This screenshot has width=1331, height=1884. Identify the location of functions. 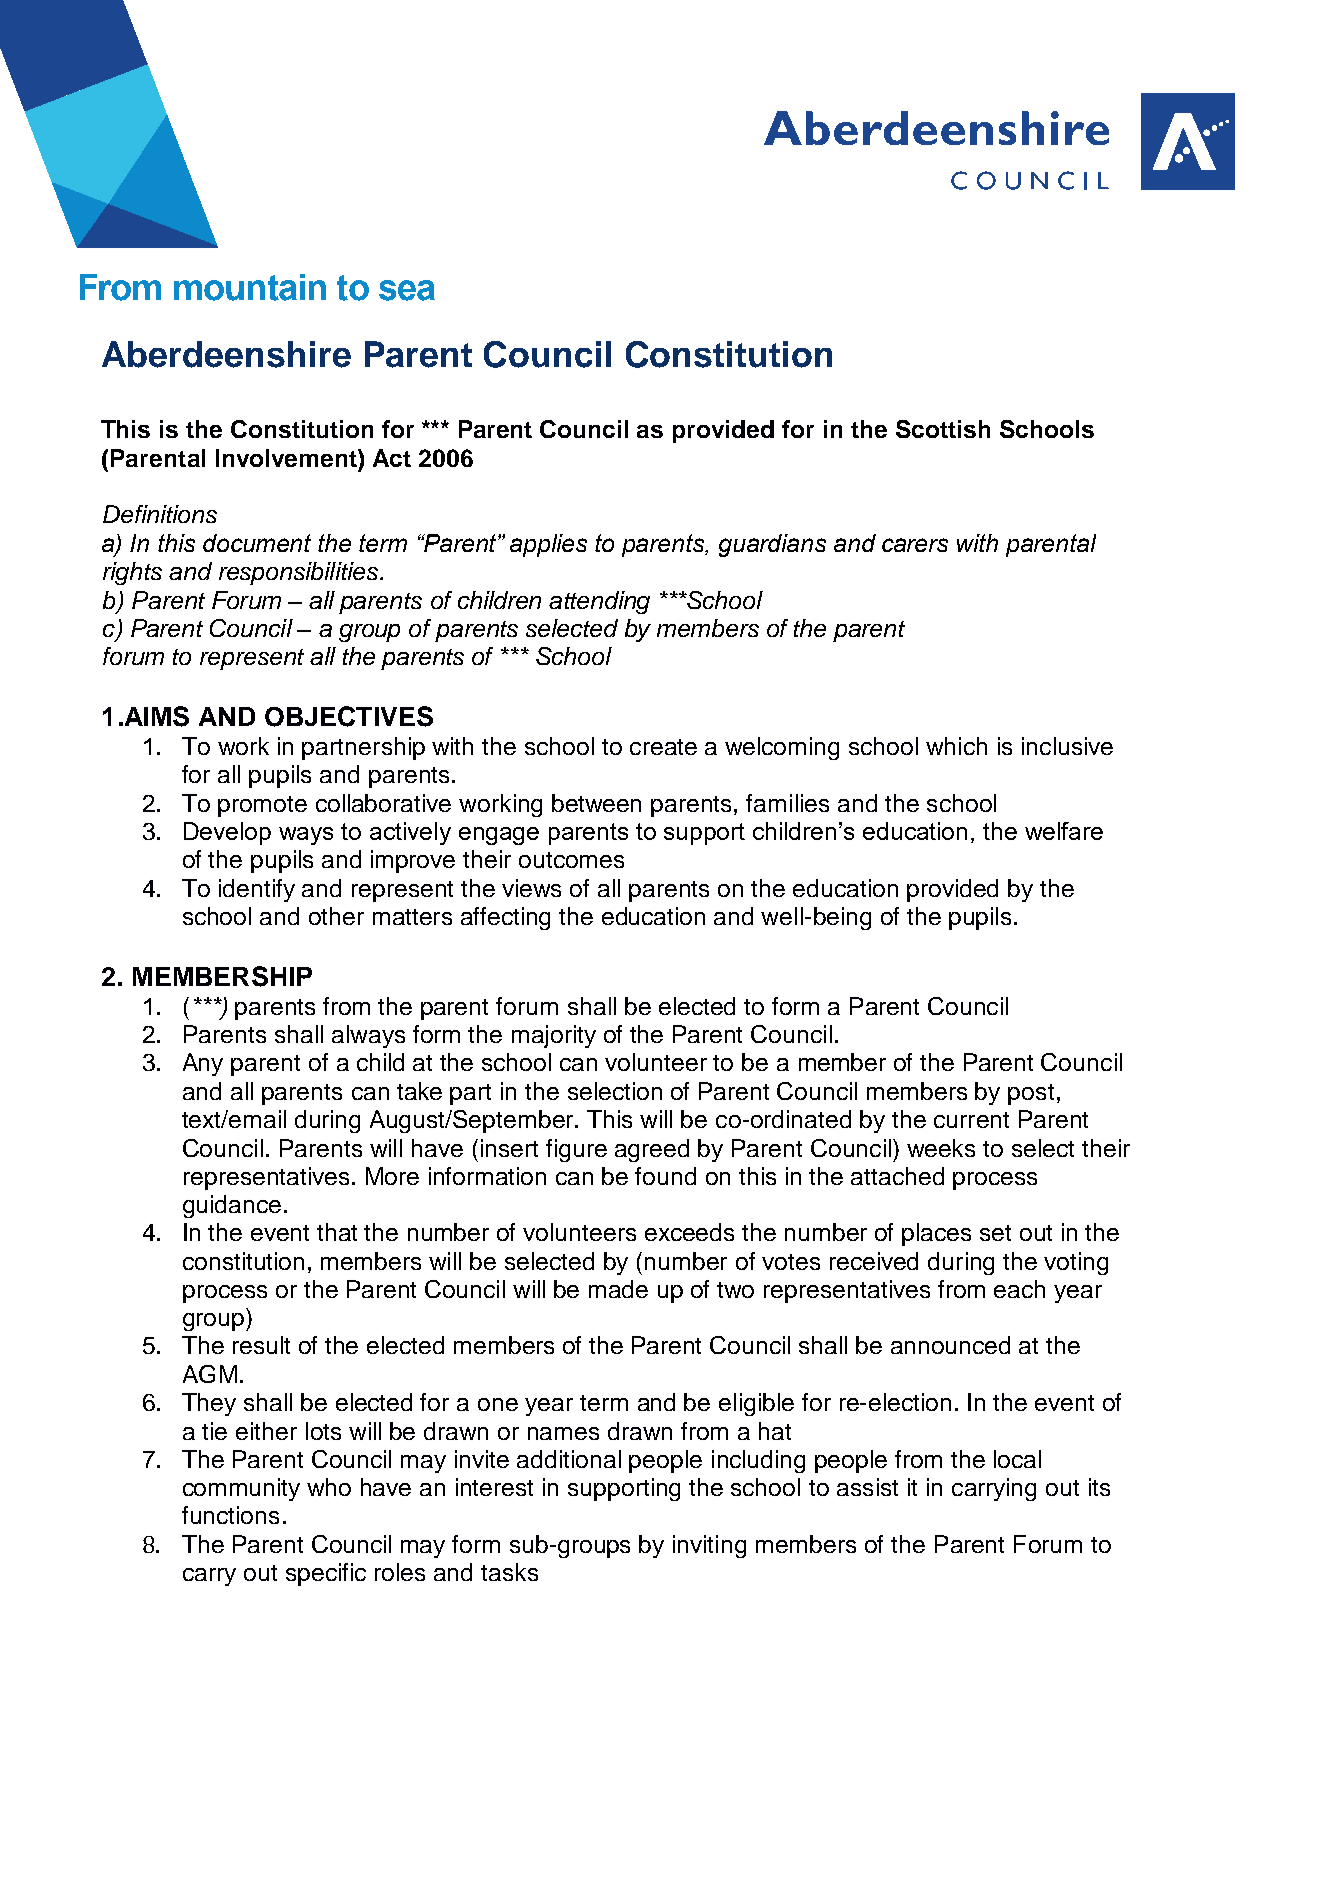
(230, 1515).
